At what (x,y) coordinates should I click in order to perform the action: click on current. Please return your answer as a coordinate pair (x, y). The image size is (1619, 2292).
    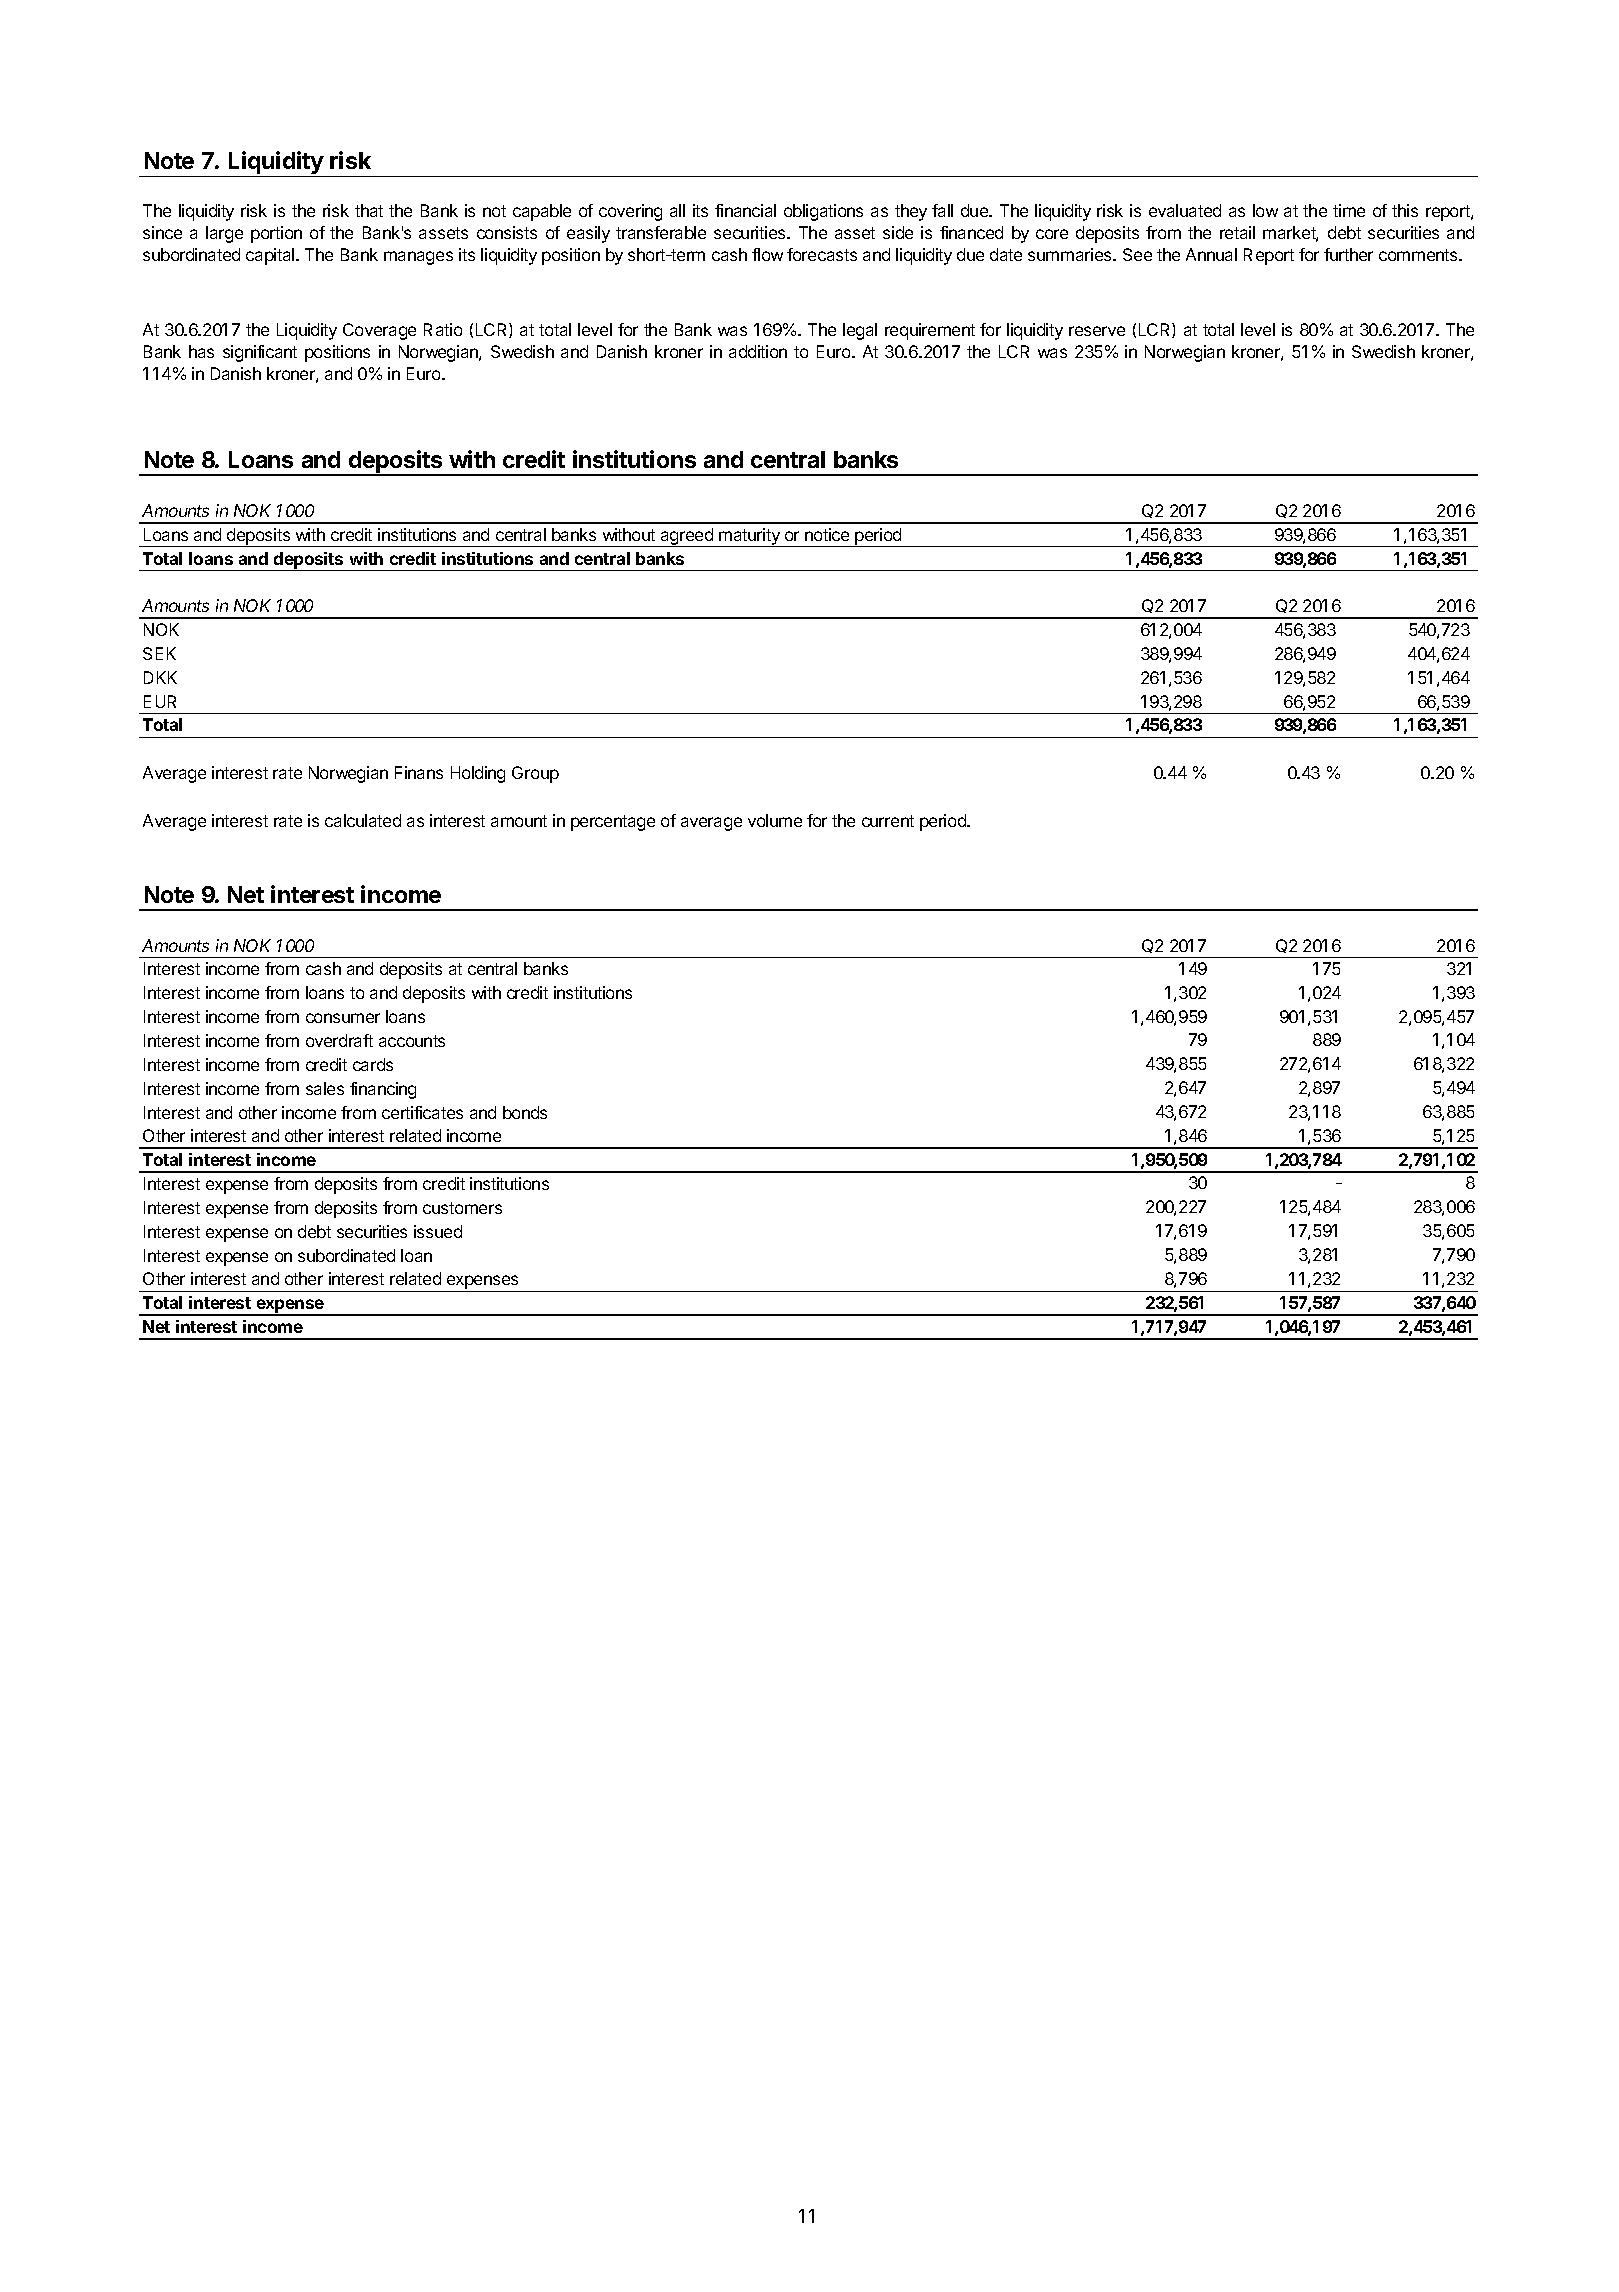
    Looking at the image, I should click on (888, 821).
